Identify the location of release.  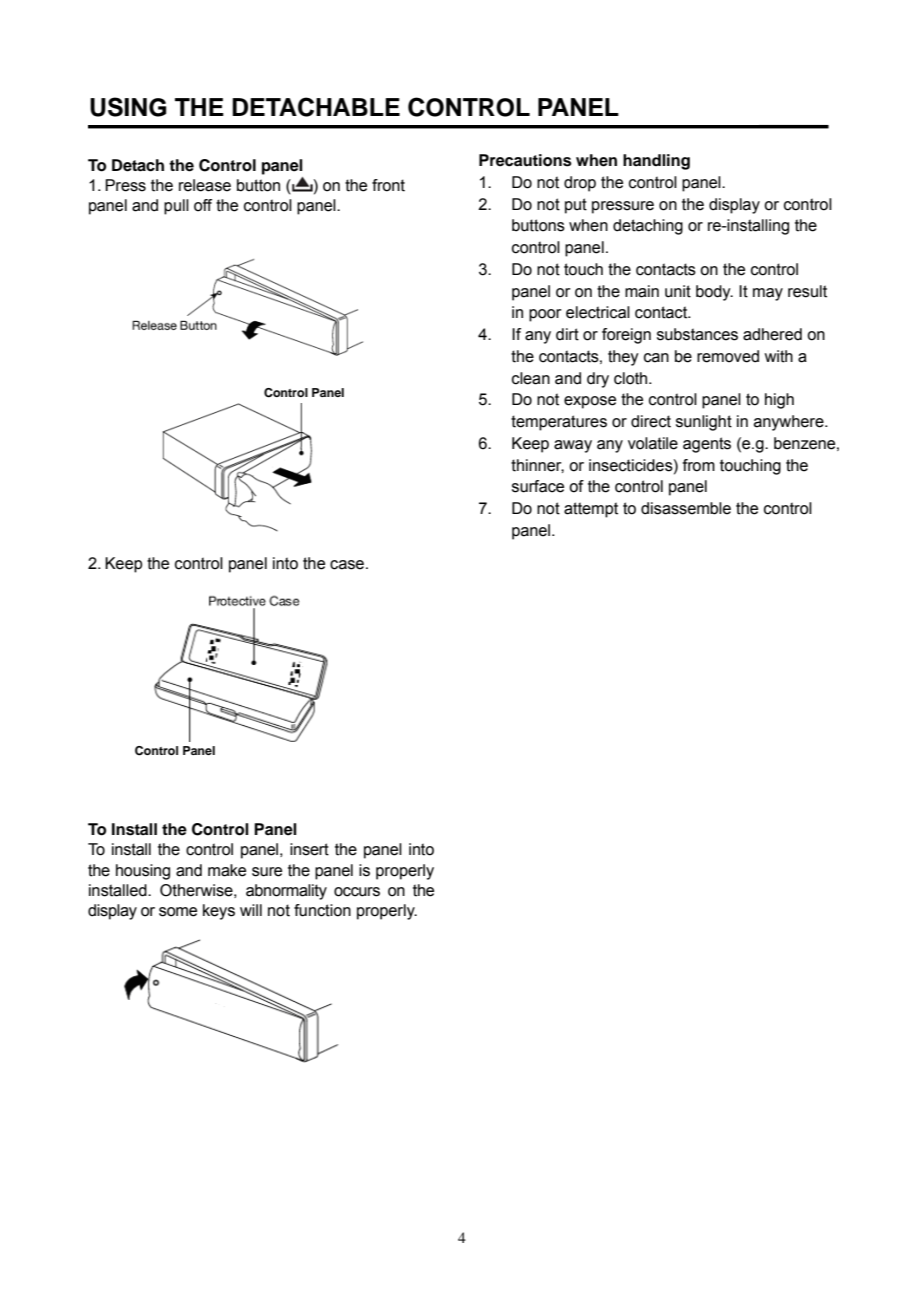
(205, 185).
